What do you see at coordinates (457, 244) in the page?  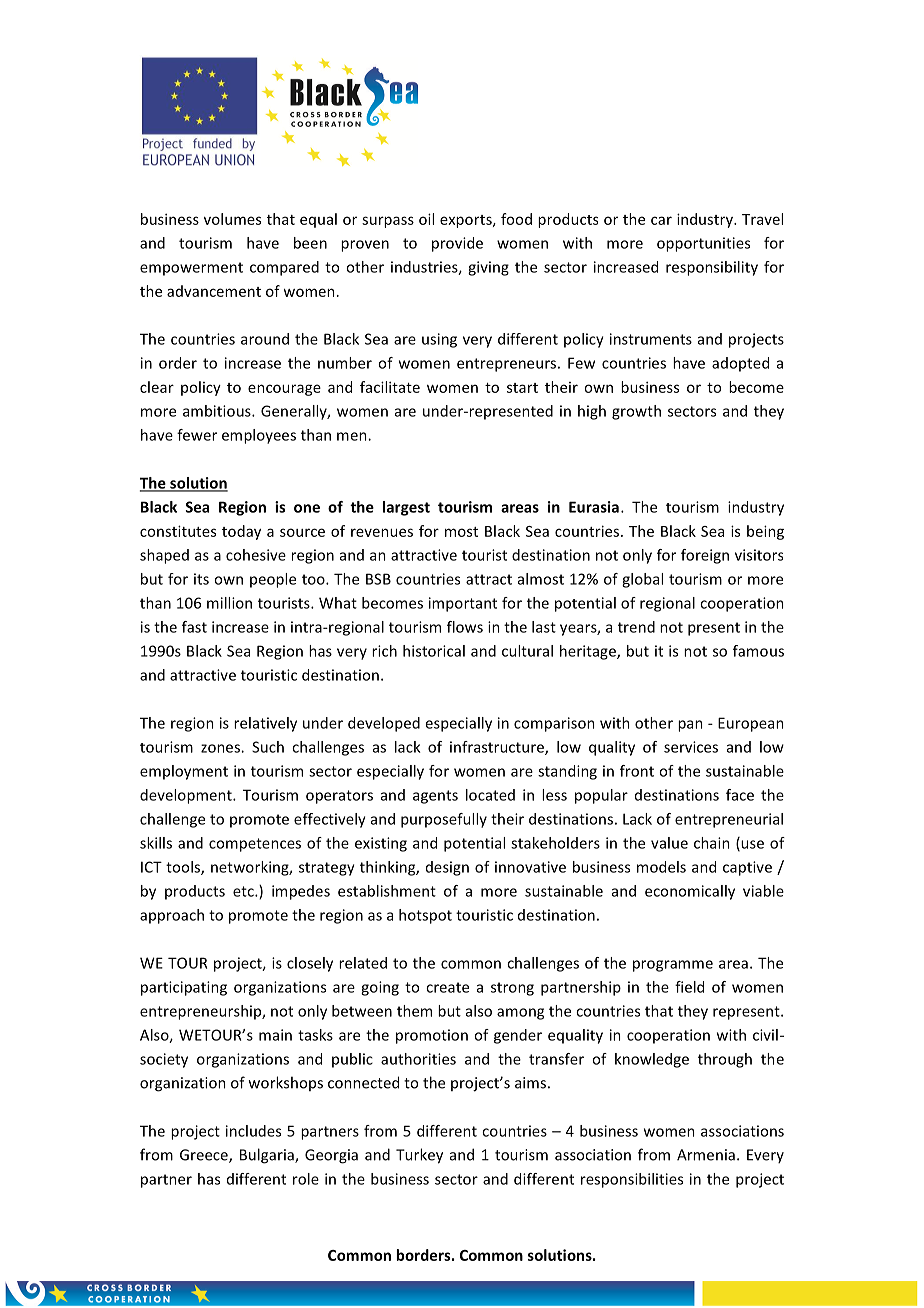 I see `provide` at bounding box center [457, 244].
